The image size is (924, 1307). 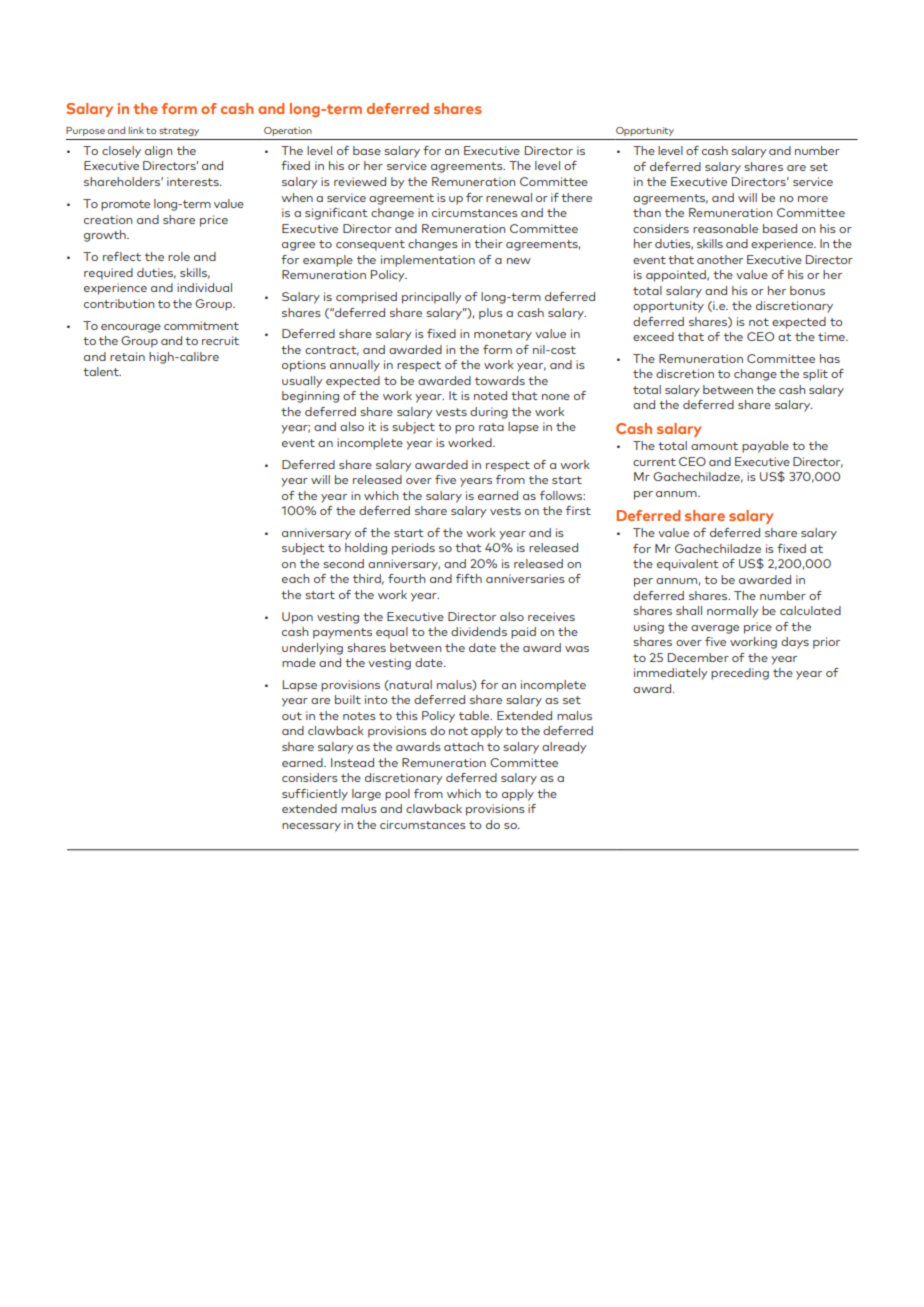 What do you see at coordinates (509, 197) in the image?
I see `renewal` at bounding box center [509, 197].
